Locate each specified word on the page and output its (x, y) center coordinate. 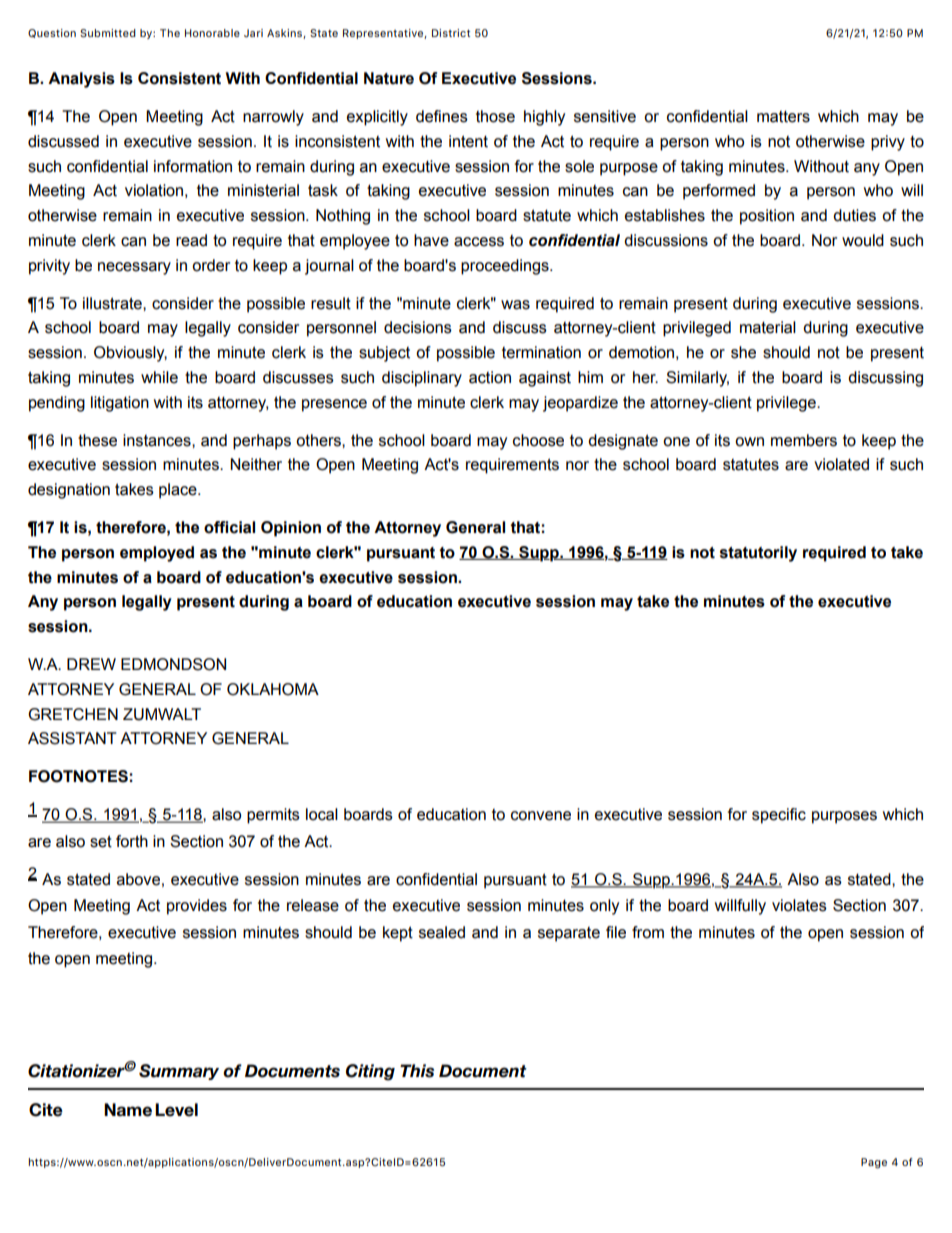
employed (157, 554)
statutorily (758, 554)
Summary (179, 1072)
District (451, 33)
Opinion (291, 529)
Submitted (108, 33)
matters (783, 117)
